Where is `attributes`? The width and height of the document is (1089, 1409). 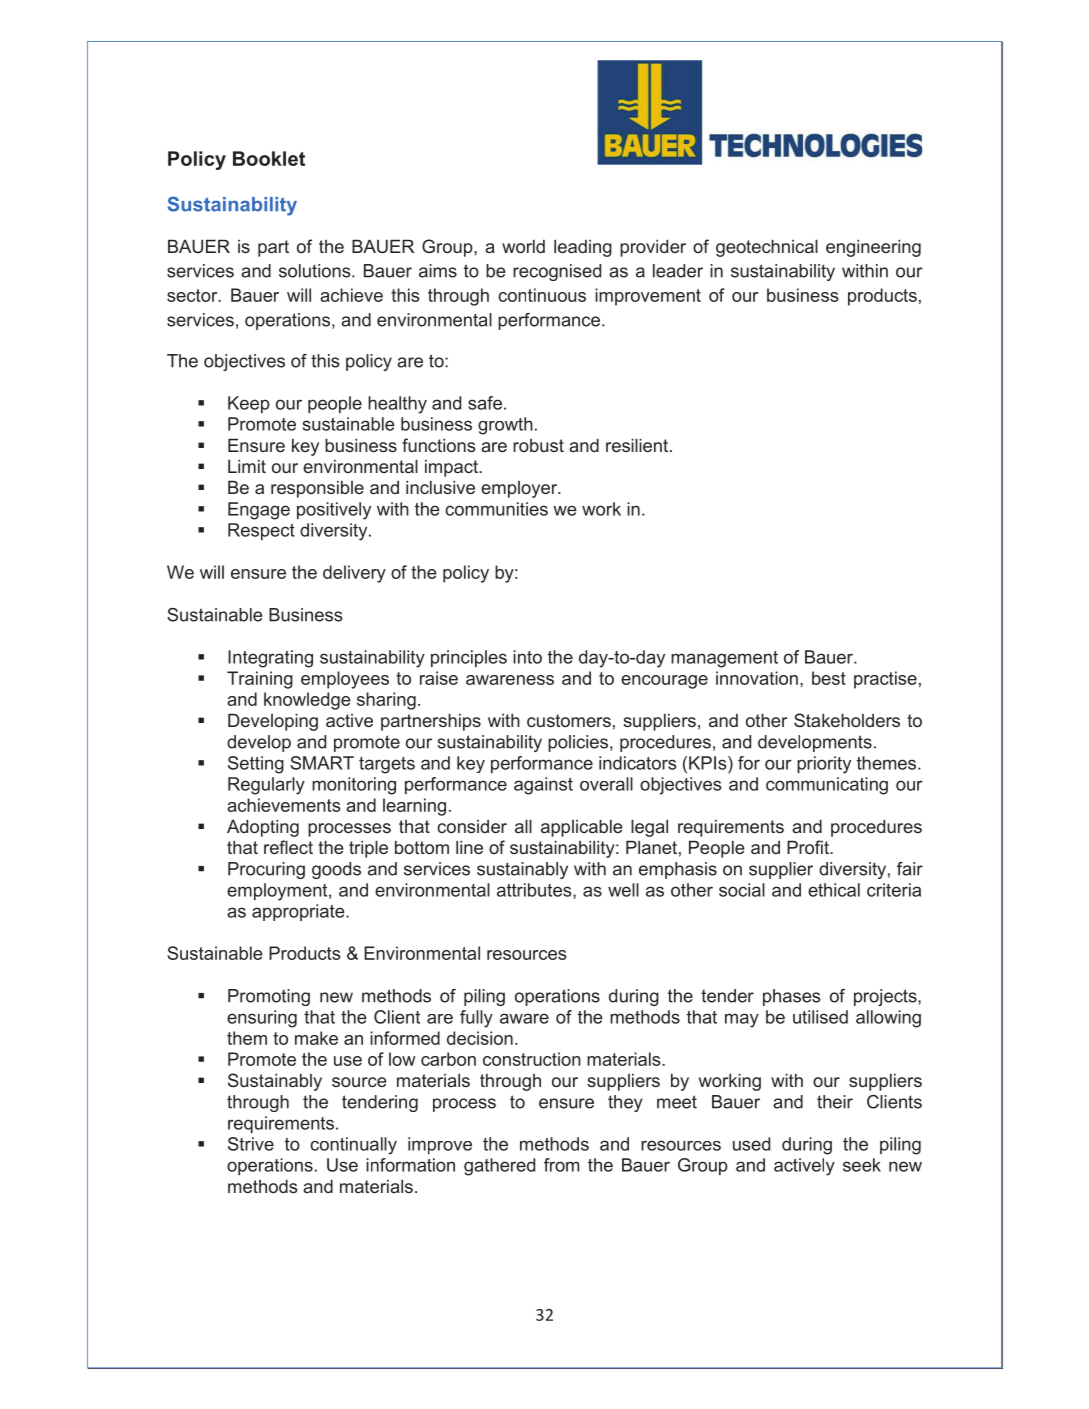
attributes is located at coordinates (535, 891).
